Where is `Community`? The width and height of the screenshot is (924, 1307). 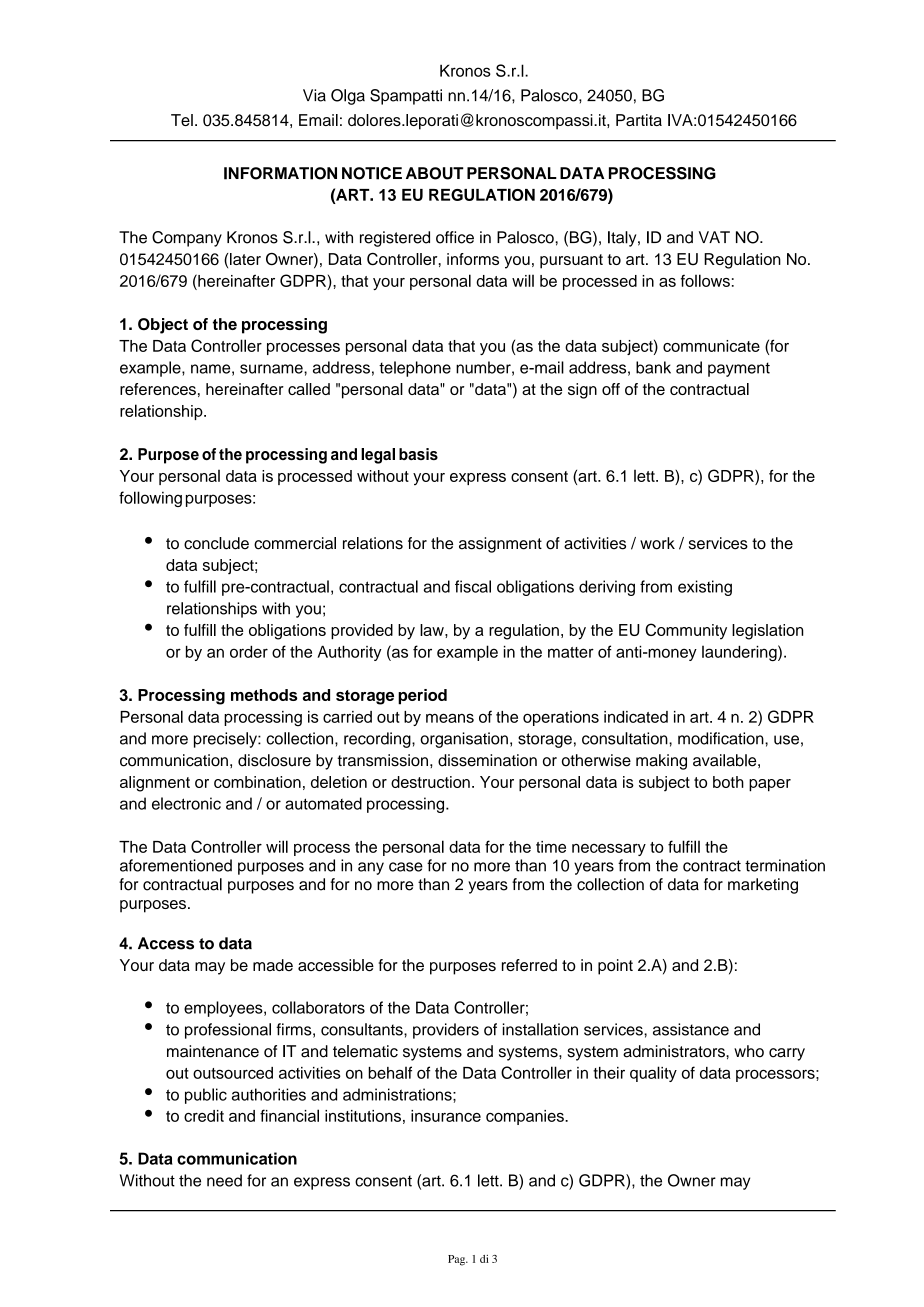
Community is located at coordinates (686, 631).
